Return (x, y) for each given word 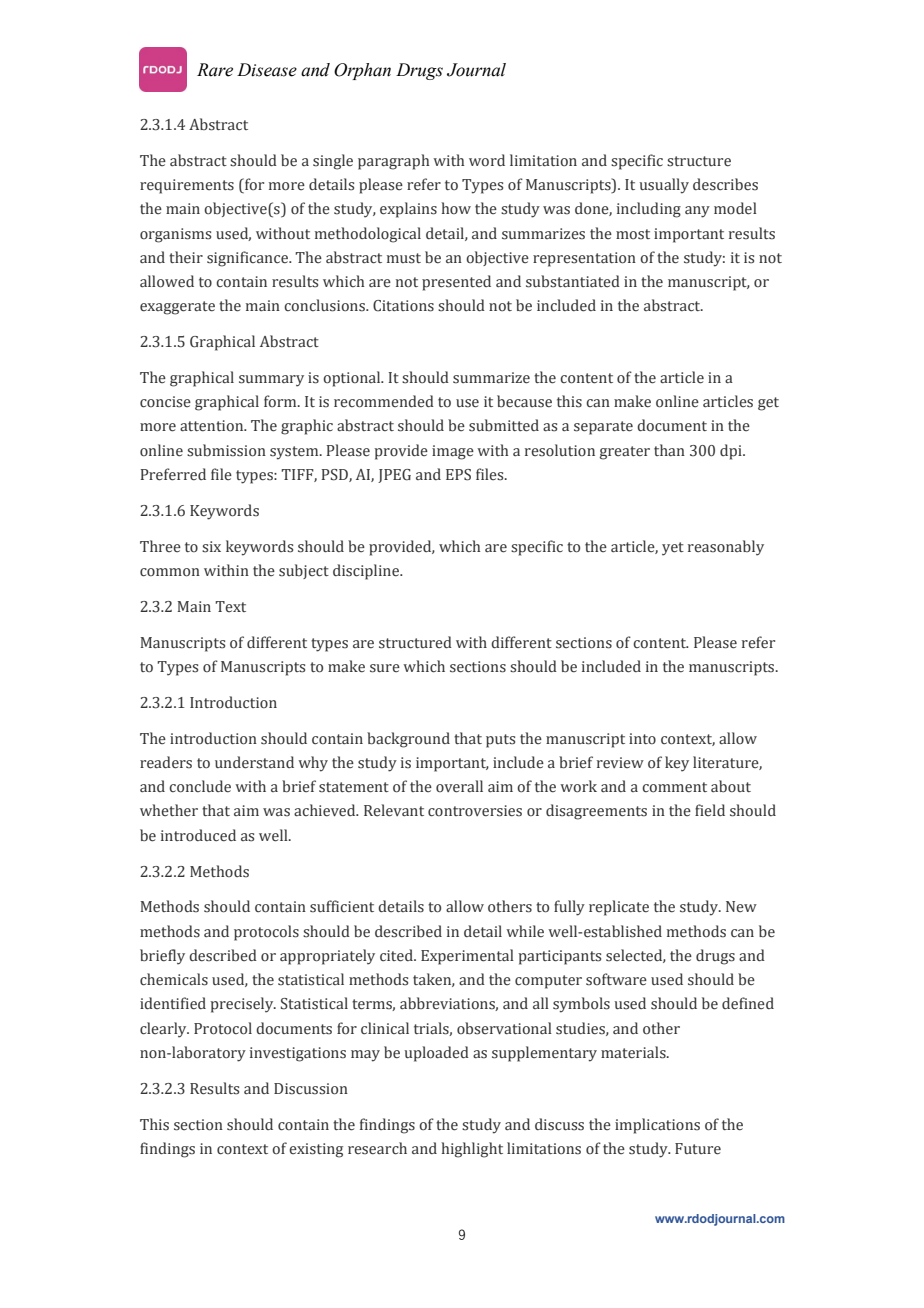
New (741, 906)
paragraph (393, 162)
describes (725, 184)
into (642, 738)
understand (254, 762)
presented (456, 283)
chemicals (174, 979)
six (211, 547)
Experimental (467, 957)
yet (673, 549)
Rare (215, 70)
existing (316, 1150)
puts (500, 741)
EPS (458, 475)
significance (248, 259)
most (633, 234)
